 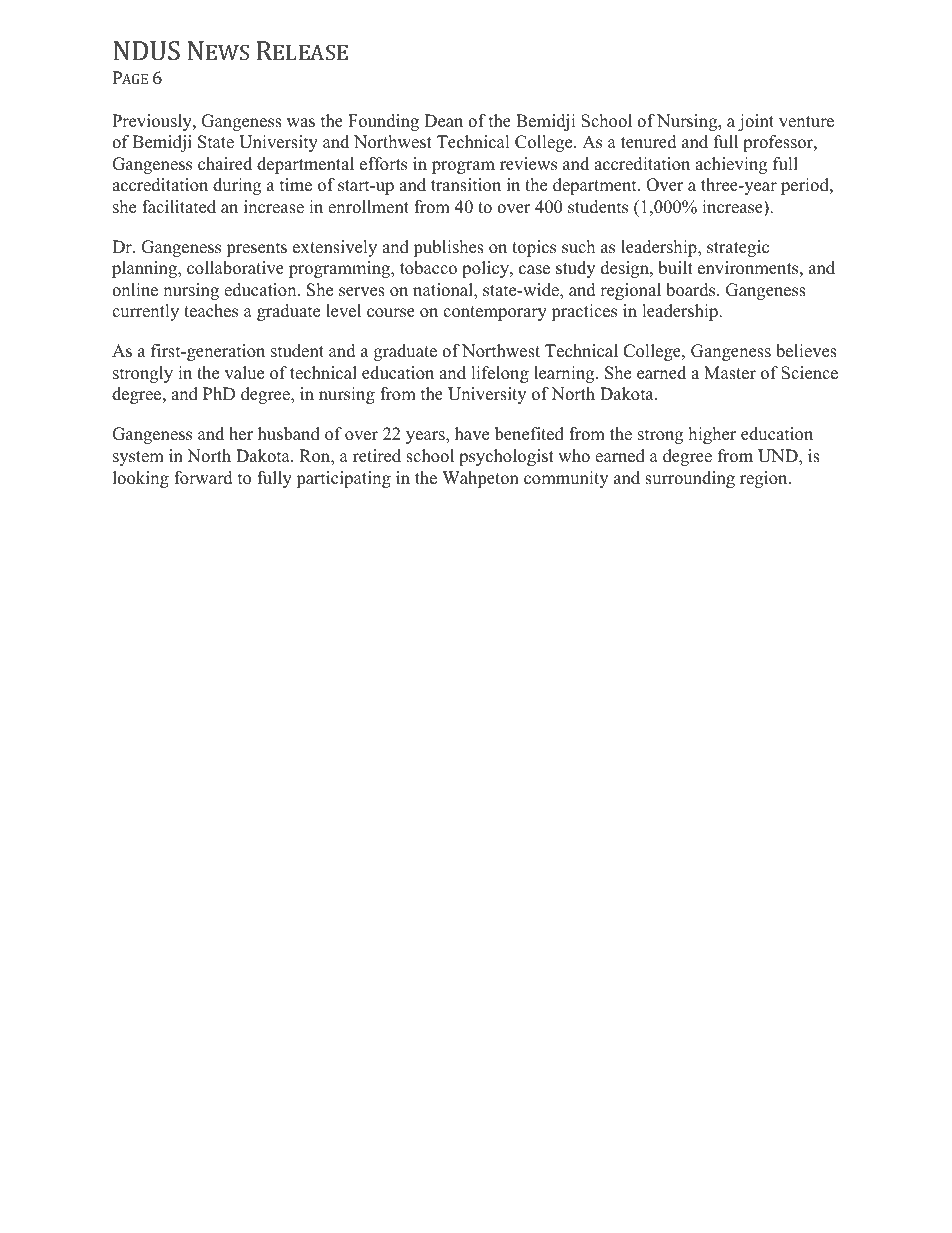 What do you see at coordinates (756, 122) in the screenshot?
I see `joint` at bounding box center [756, 122].
